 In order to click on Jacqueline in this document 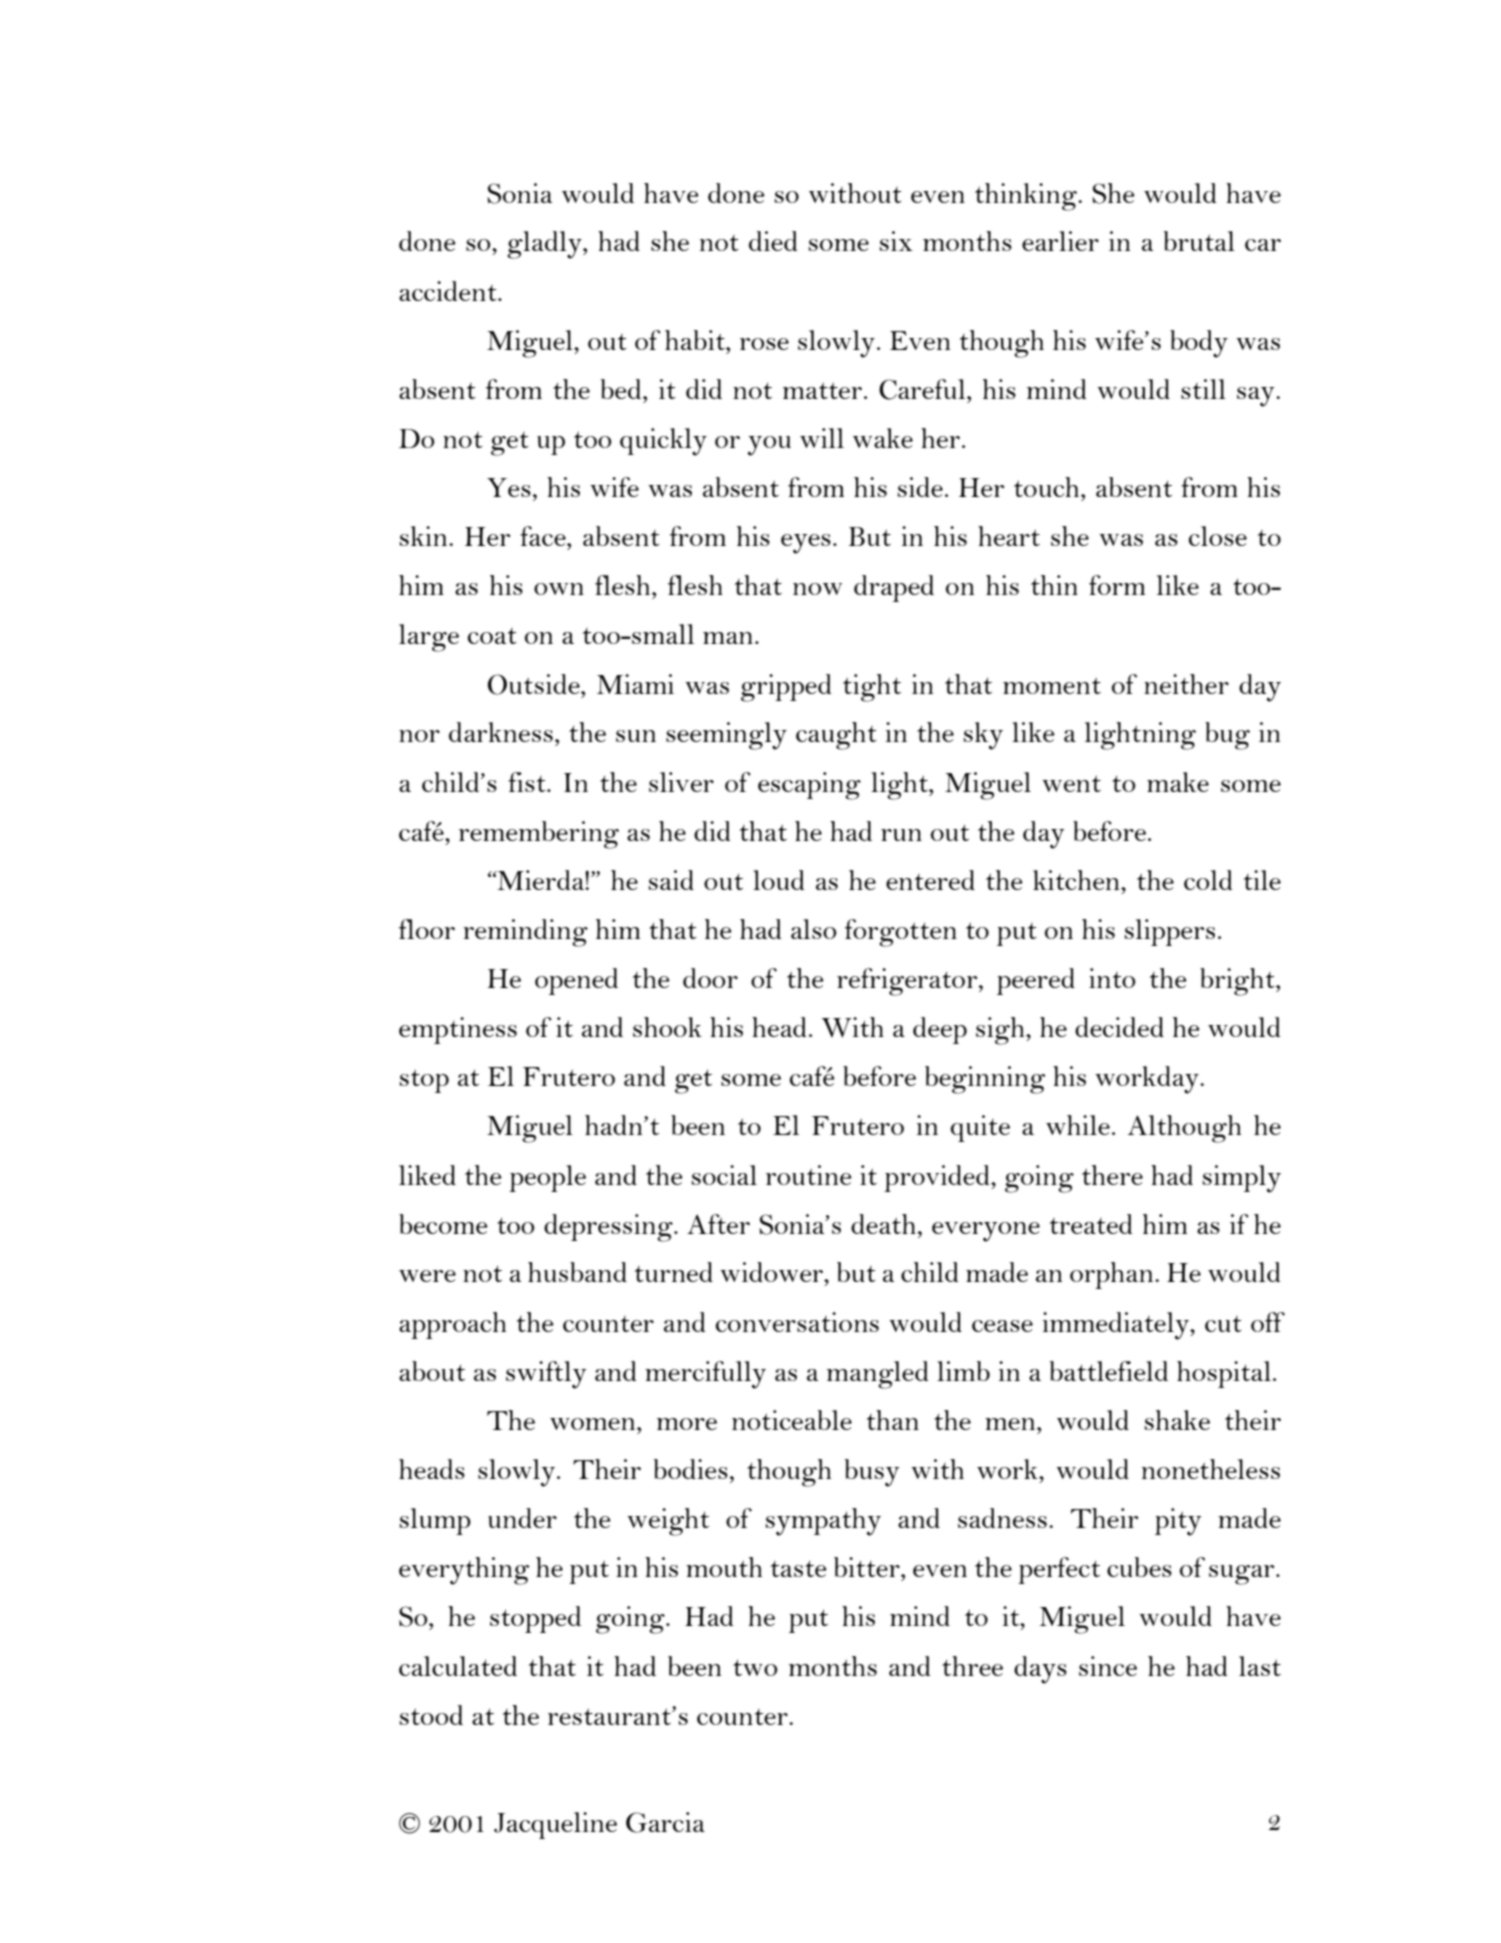, I will do `click(555, 1825)`.
